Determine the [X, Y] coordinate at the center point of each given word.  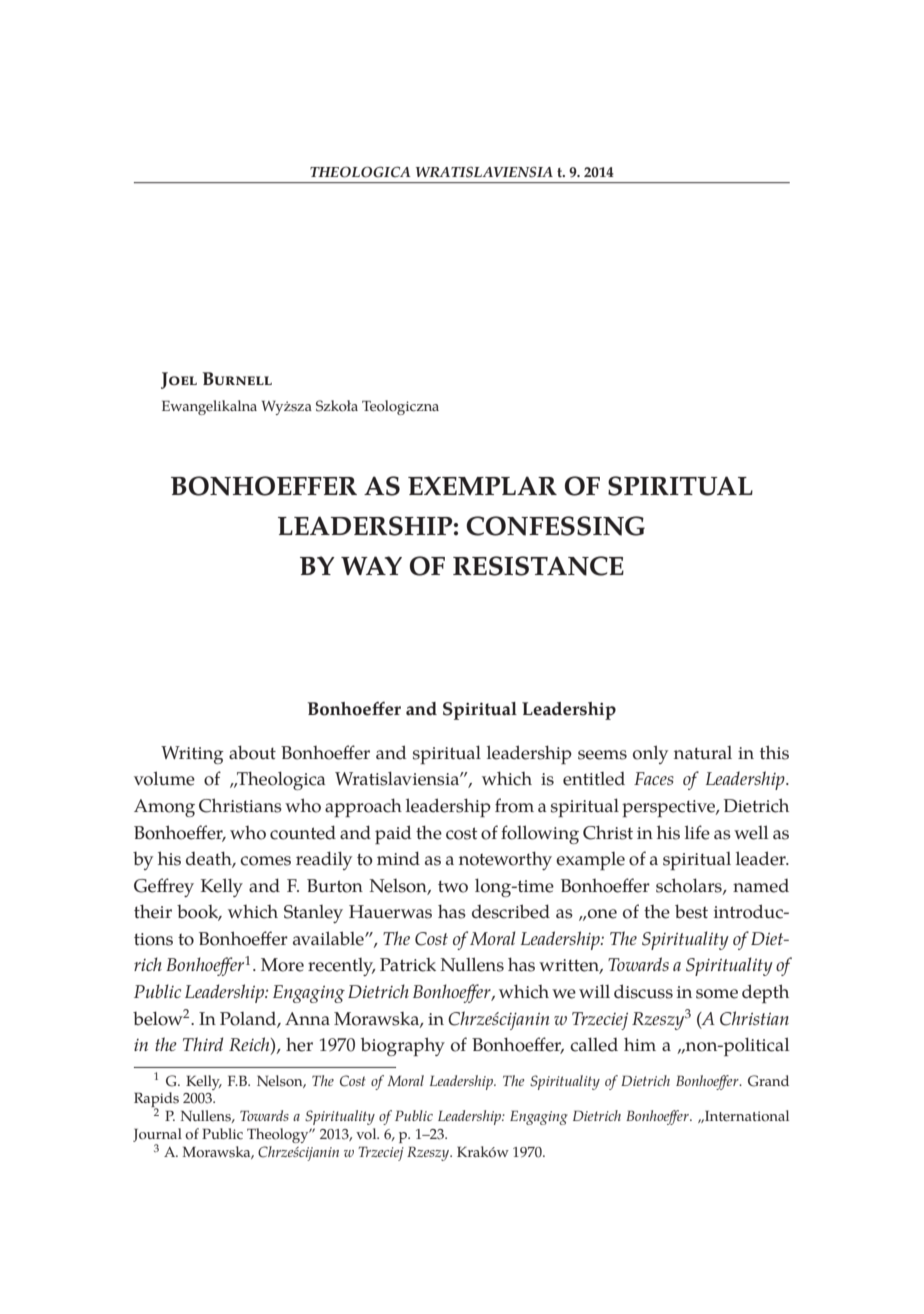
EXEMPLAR [482, 485]
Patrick [408, 965]
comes [265, 861]
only [650, 754]
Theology [279, 1135]
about [252, 752]
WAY [371, 565]
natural [703, 752]
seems [602, 755]
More [282, 965]
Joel [179, 380]
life [697, 832]
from [514, 805]
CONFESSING [555, 526]
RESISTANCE [538, 566]
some [717, 994]
